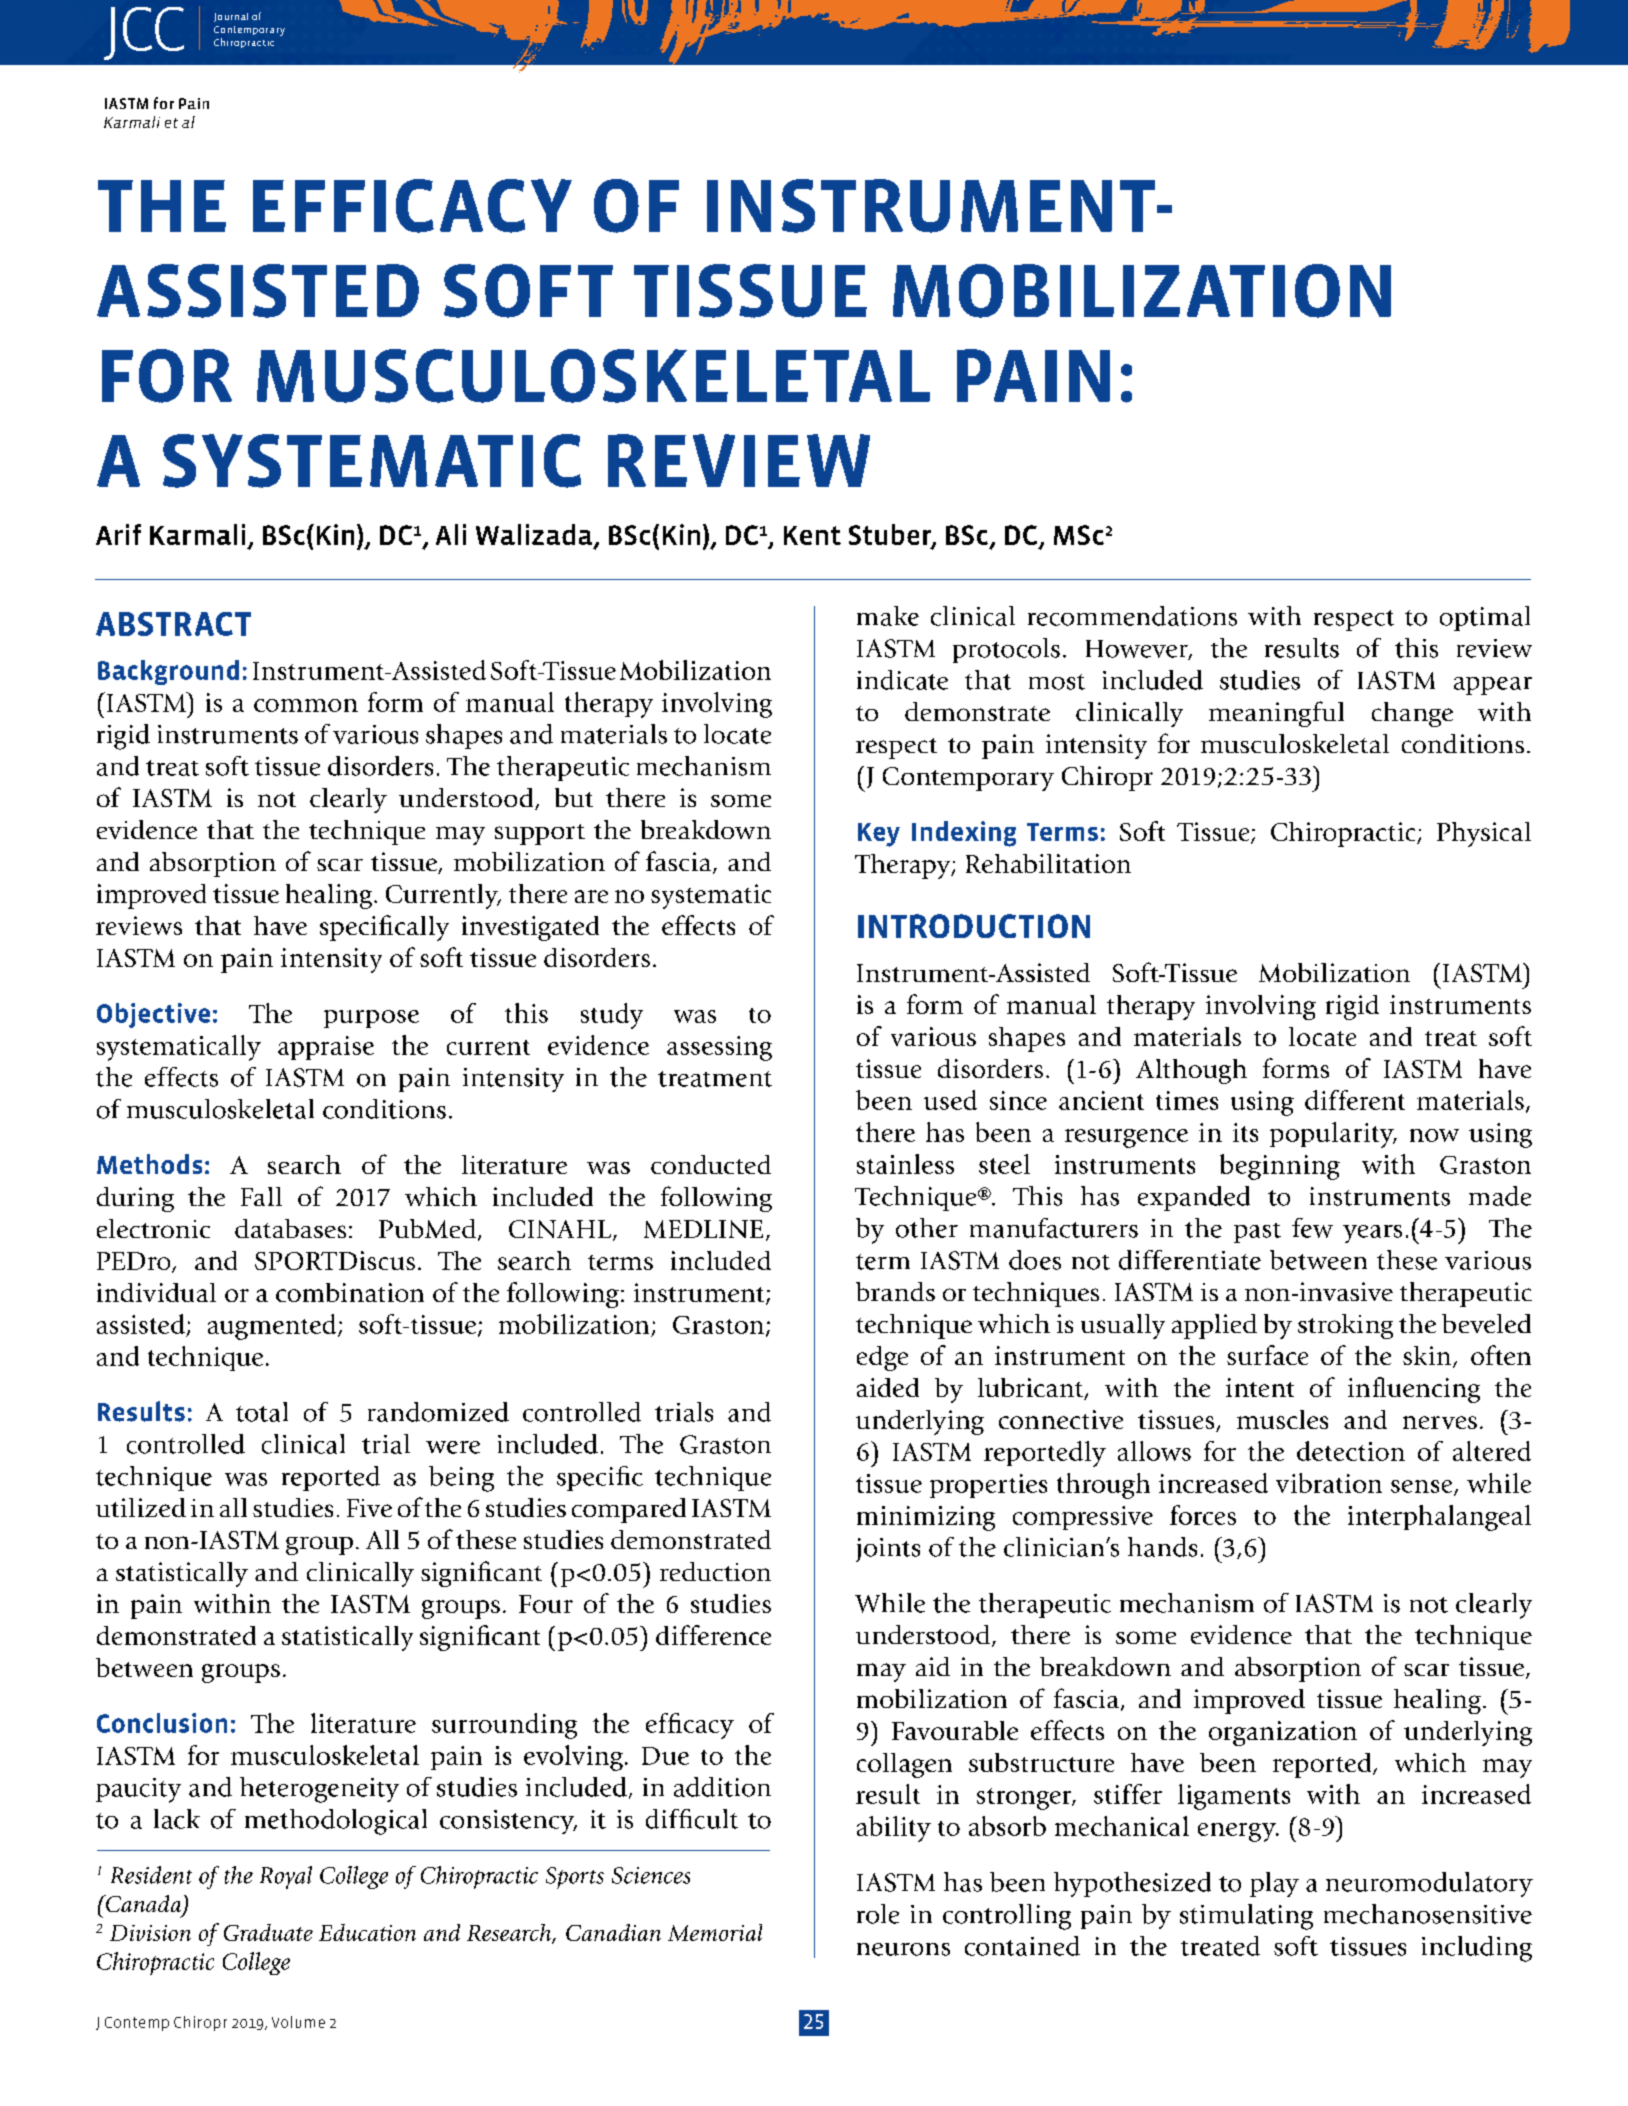 The height and width of the image is (2106, 1628). I want to click on make, so click(888, 616).
